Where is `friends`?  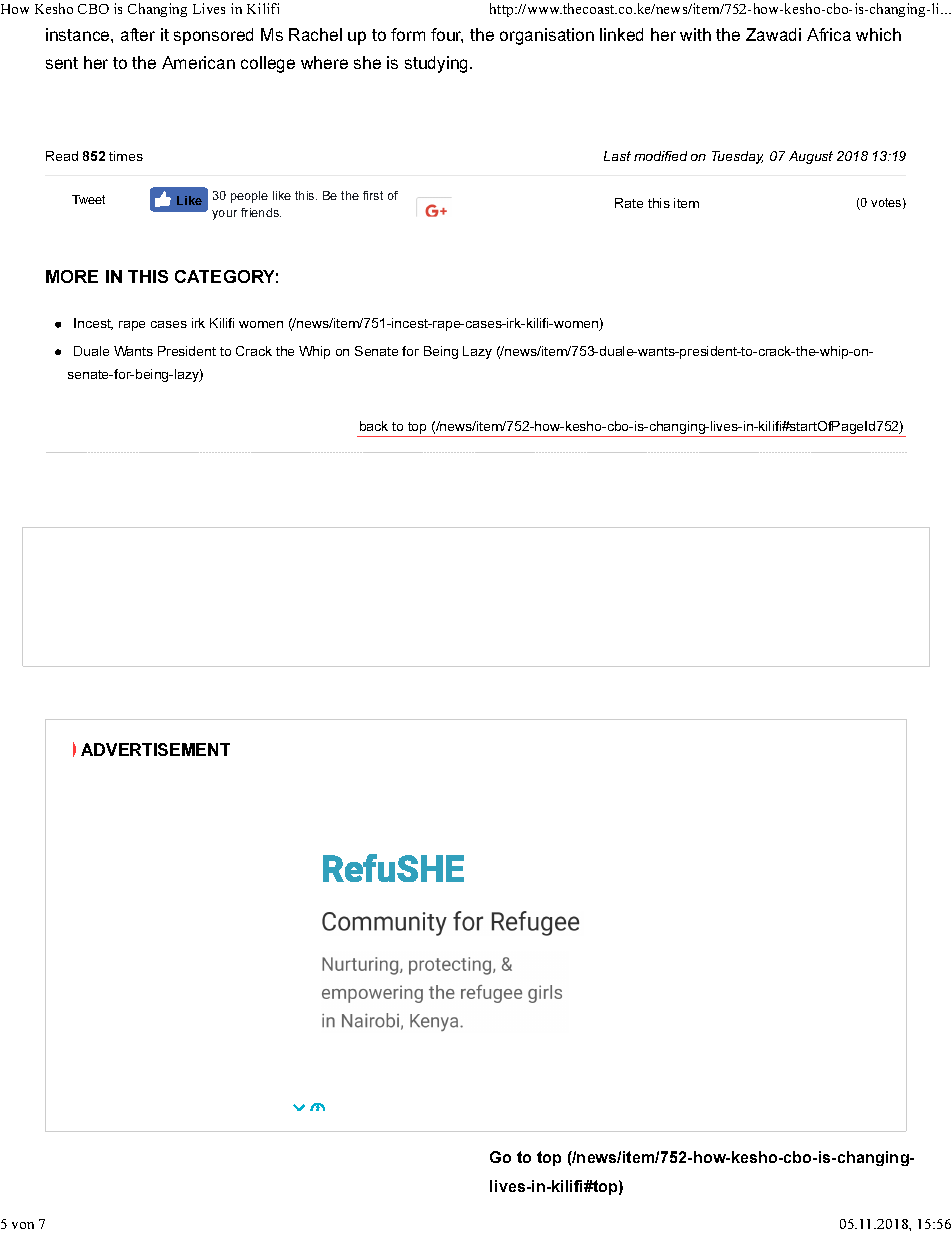
friends is located at coordinates (261, 212).
